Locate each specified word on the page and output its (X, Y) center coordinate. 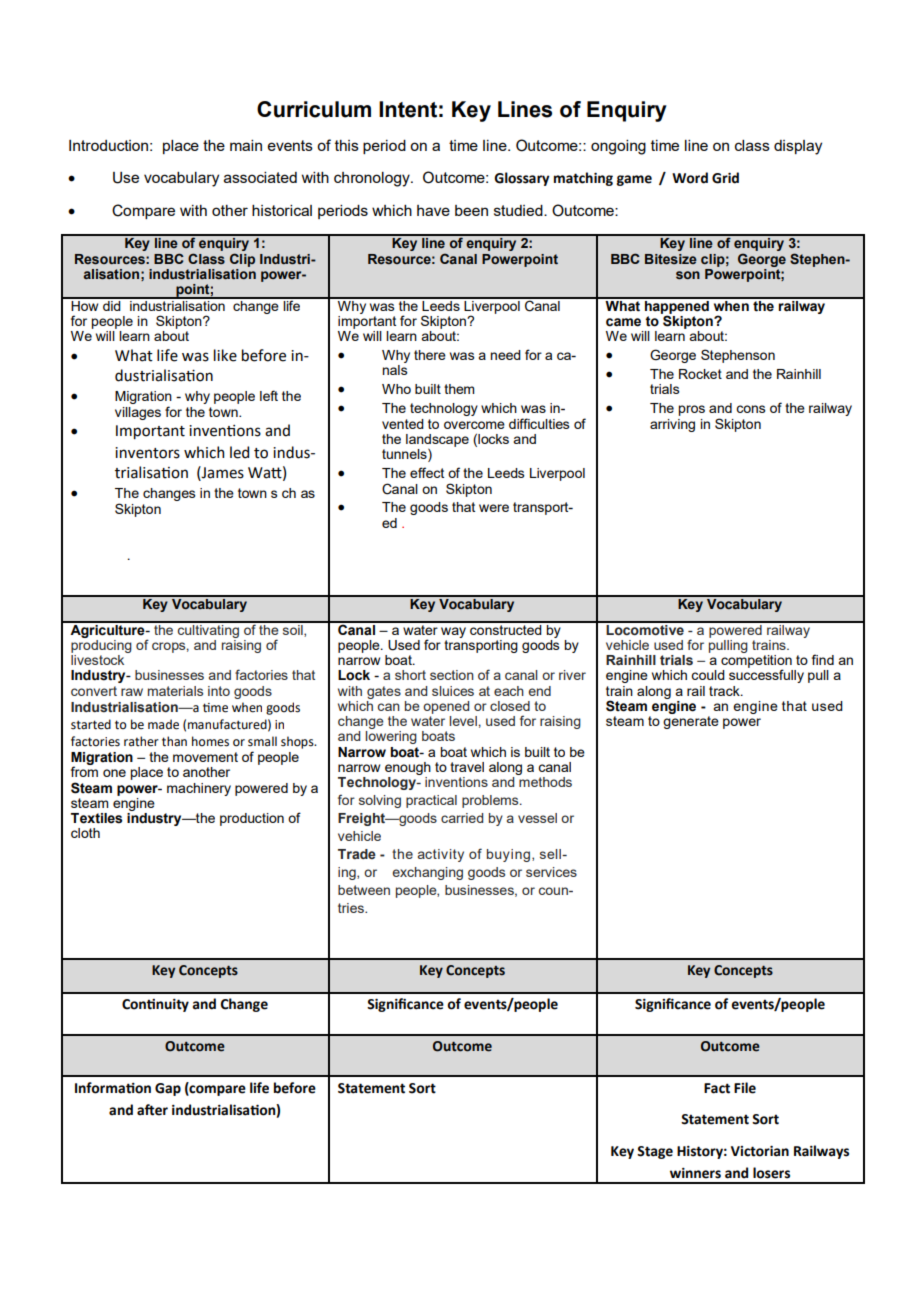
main (246, 145)
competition (756, 662)
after (152, 1110)
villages (138, 413)
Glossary (522, 179)
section (452, 675)
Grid (725, 178)
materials (175, 691)
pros (691, 410)
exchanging (427, 873)
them (459, 389)
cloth (85, 833)
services (551, 872)
